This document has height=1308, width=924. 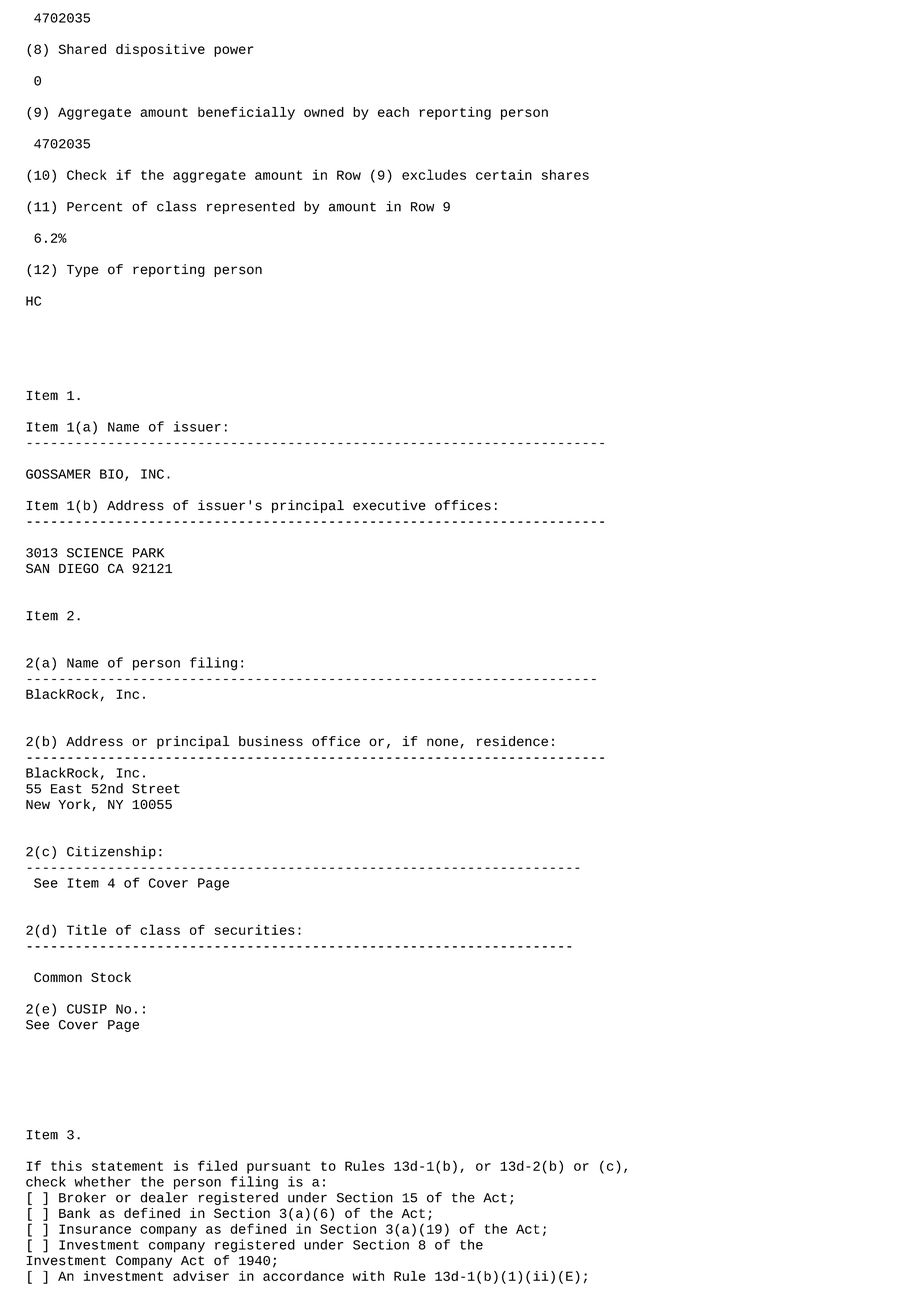 I want to click on certain, so click(x=504, y=174).
